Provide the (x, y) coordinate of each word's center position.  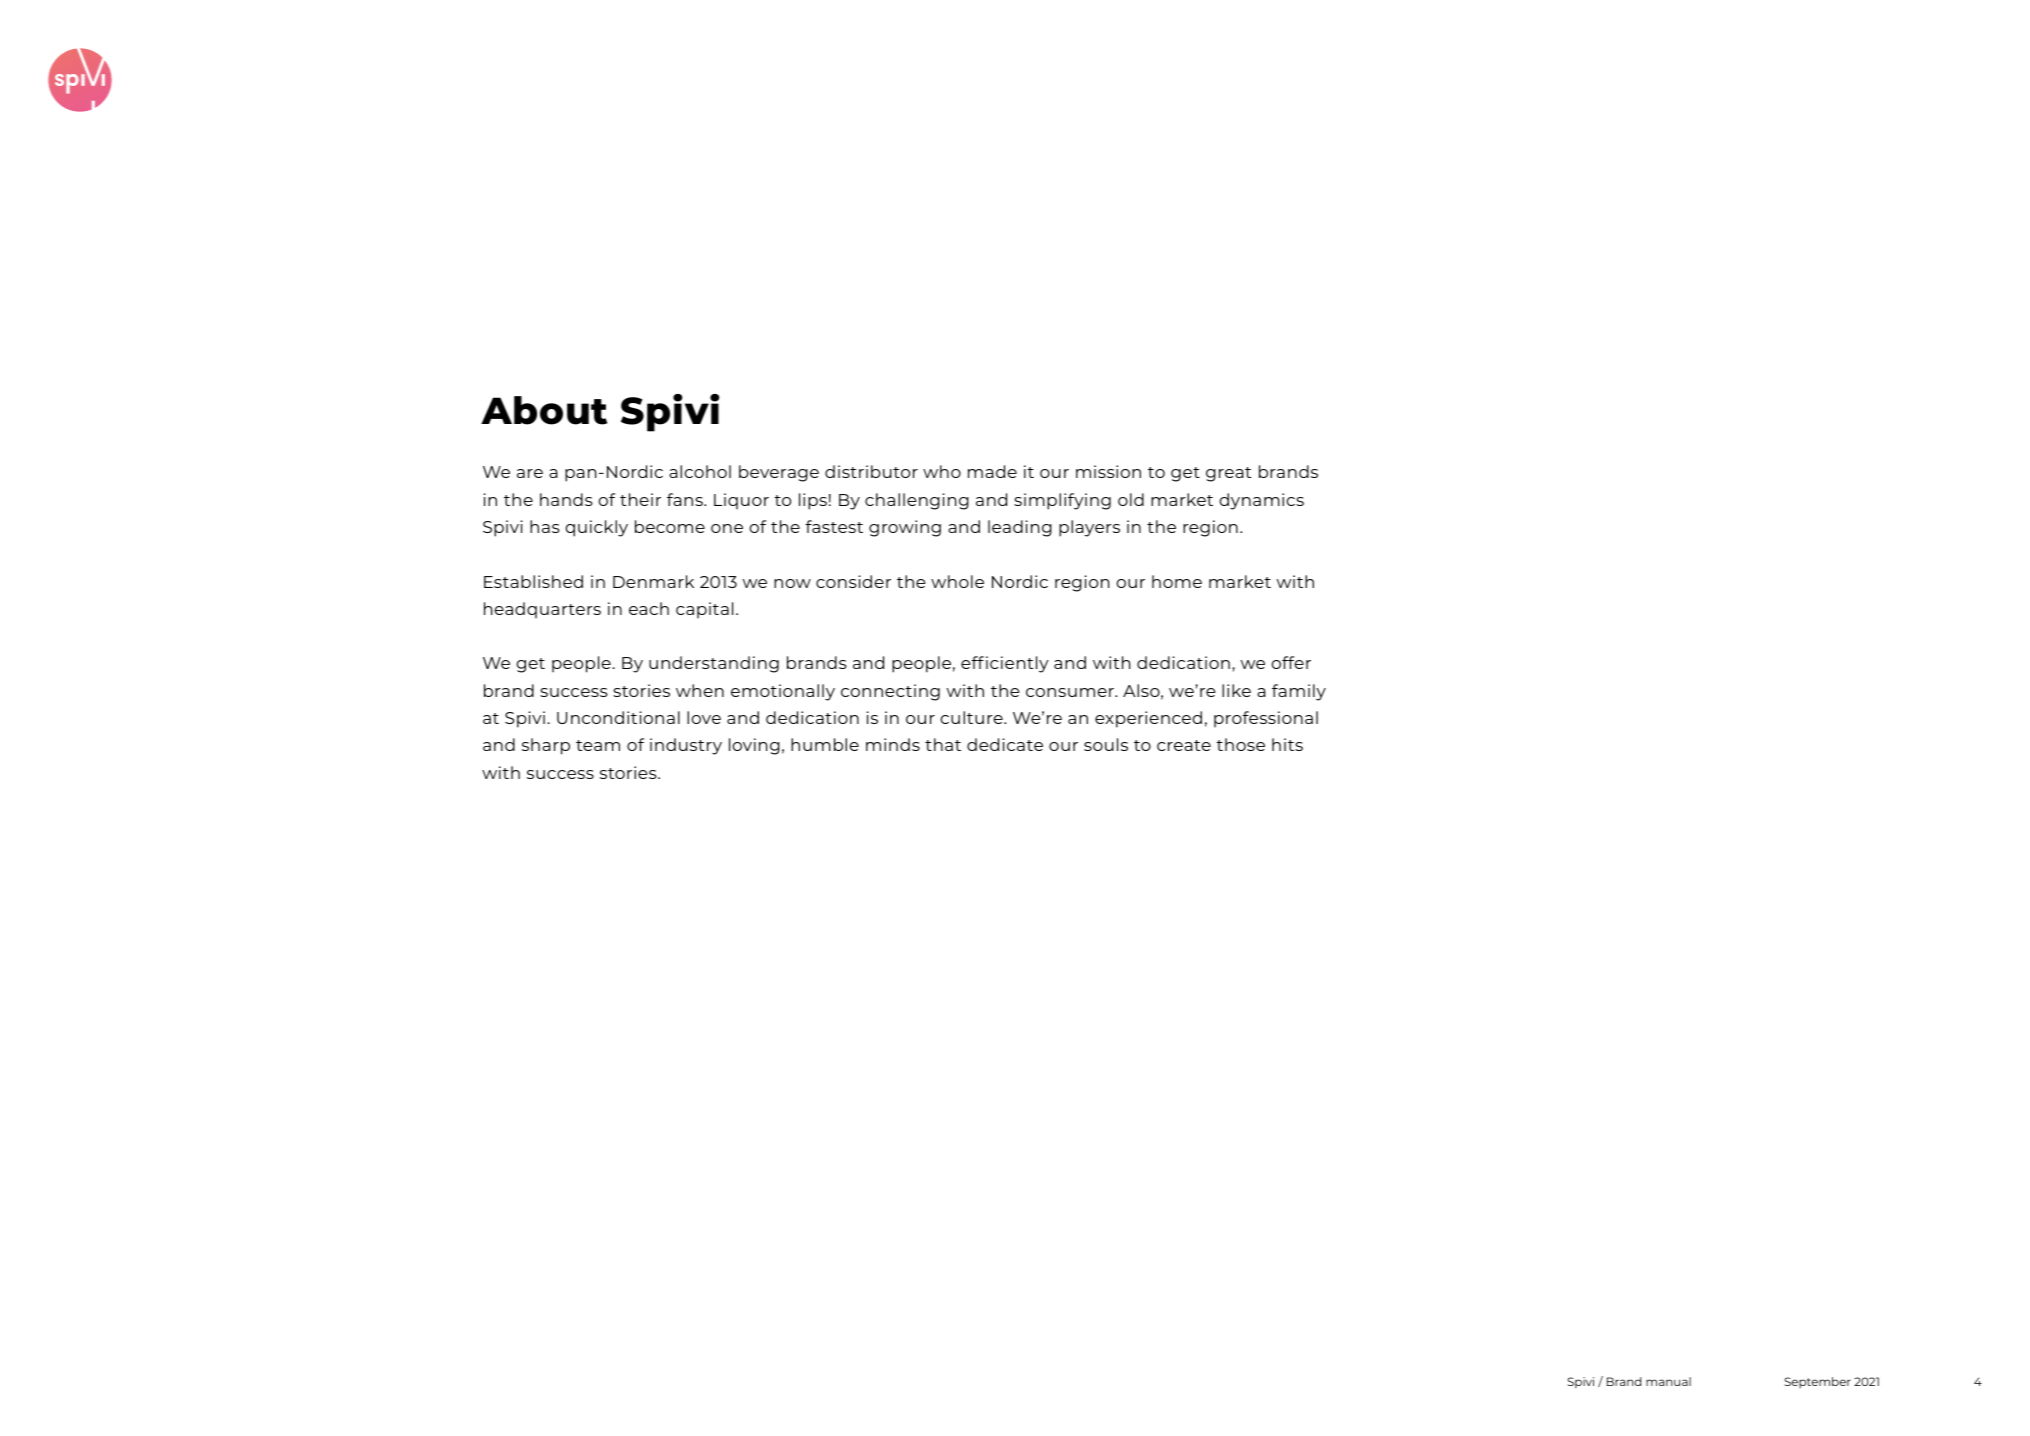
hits (1287, 744)
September (1818, 1382)
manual (1668, 1381)
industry (686, 746)
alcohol (700, 471)
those (1240, 744)
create (1184, 745)
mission (1108, 471)
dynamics (1262, 501)
